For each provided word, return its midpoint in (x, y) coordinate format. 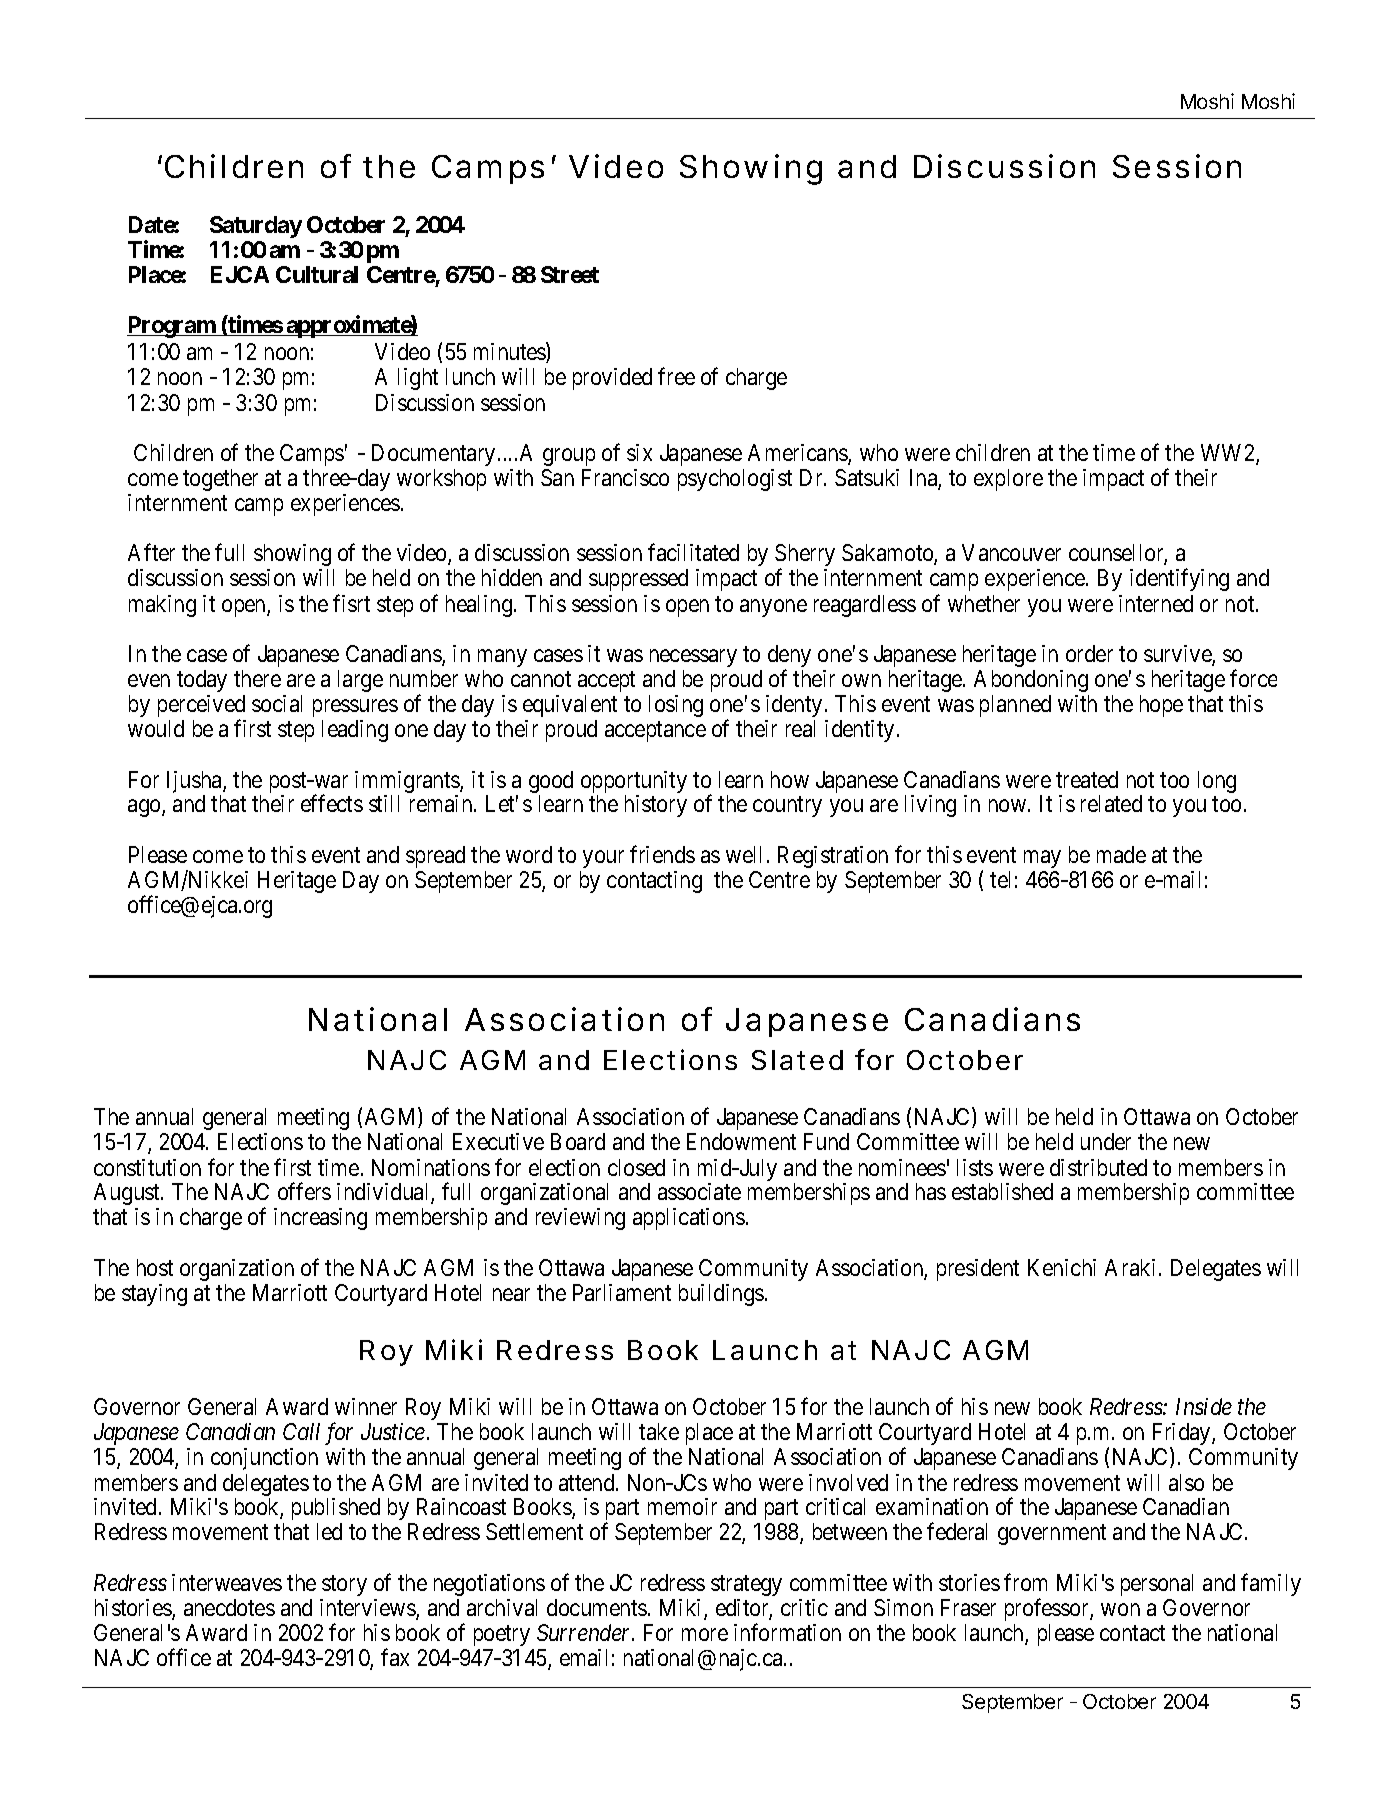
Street (570, 274)
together (220, 480)
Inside (1204, 1406)
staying (154, 1295)
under (1106, 1141)
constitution (147, 1167)
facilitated (693, 552)
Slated (797, 1060)
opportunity (634, 782)
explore (1008, 480)
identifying (1179, 580)
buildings (721, 1295)
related (1111, 803)
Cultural (317, 274)
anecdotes (229, 1607)
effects (332, 803)
